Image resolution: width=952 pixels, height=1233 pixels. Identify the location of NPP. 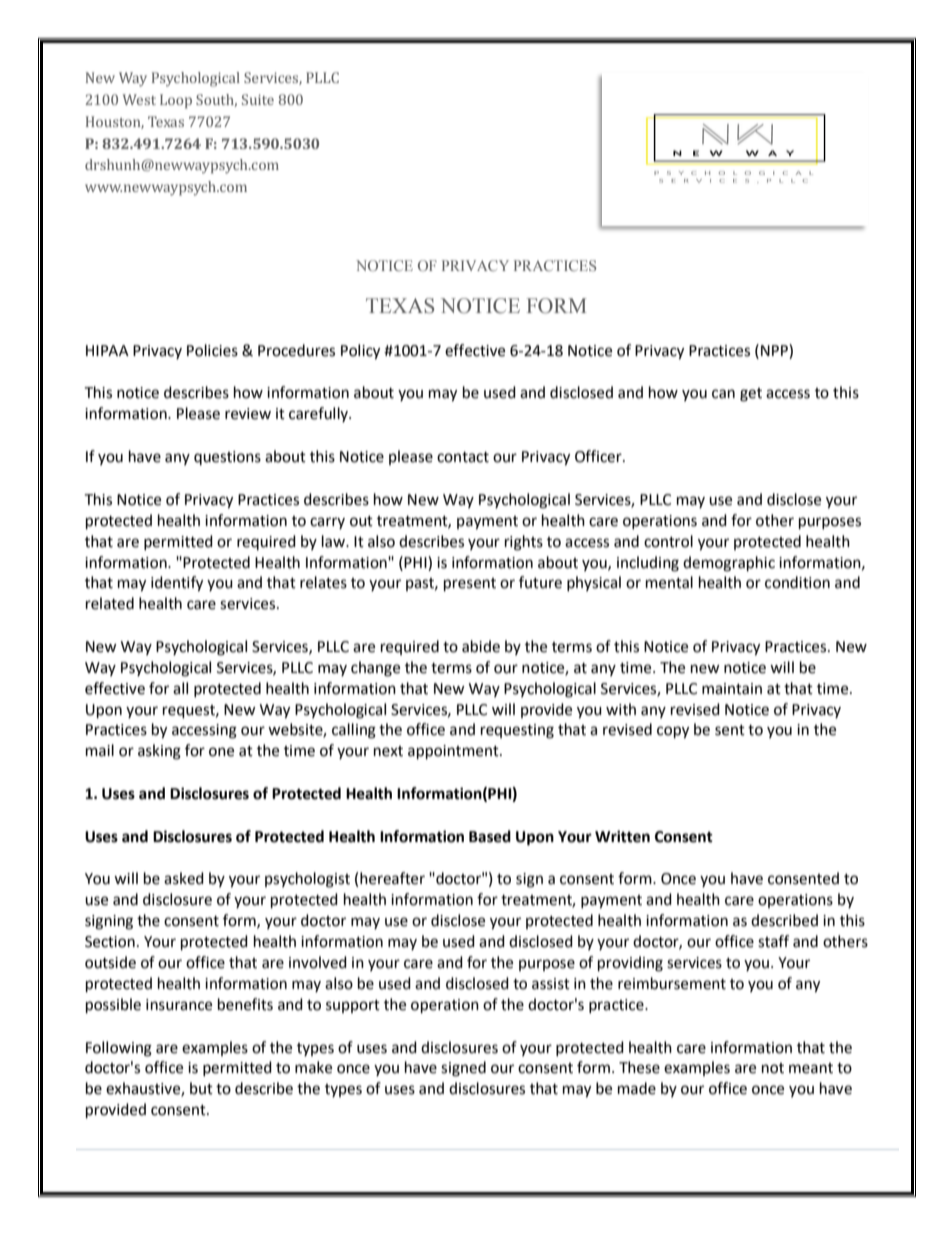
(775, 351).
